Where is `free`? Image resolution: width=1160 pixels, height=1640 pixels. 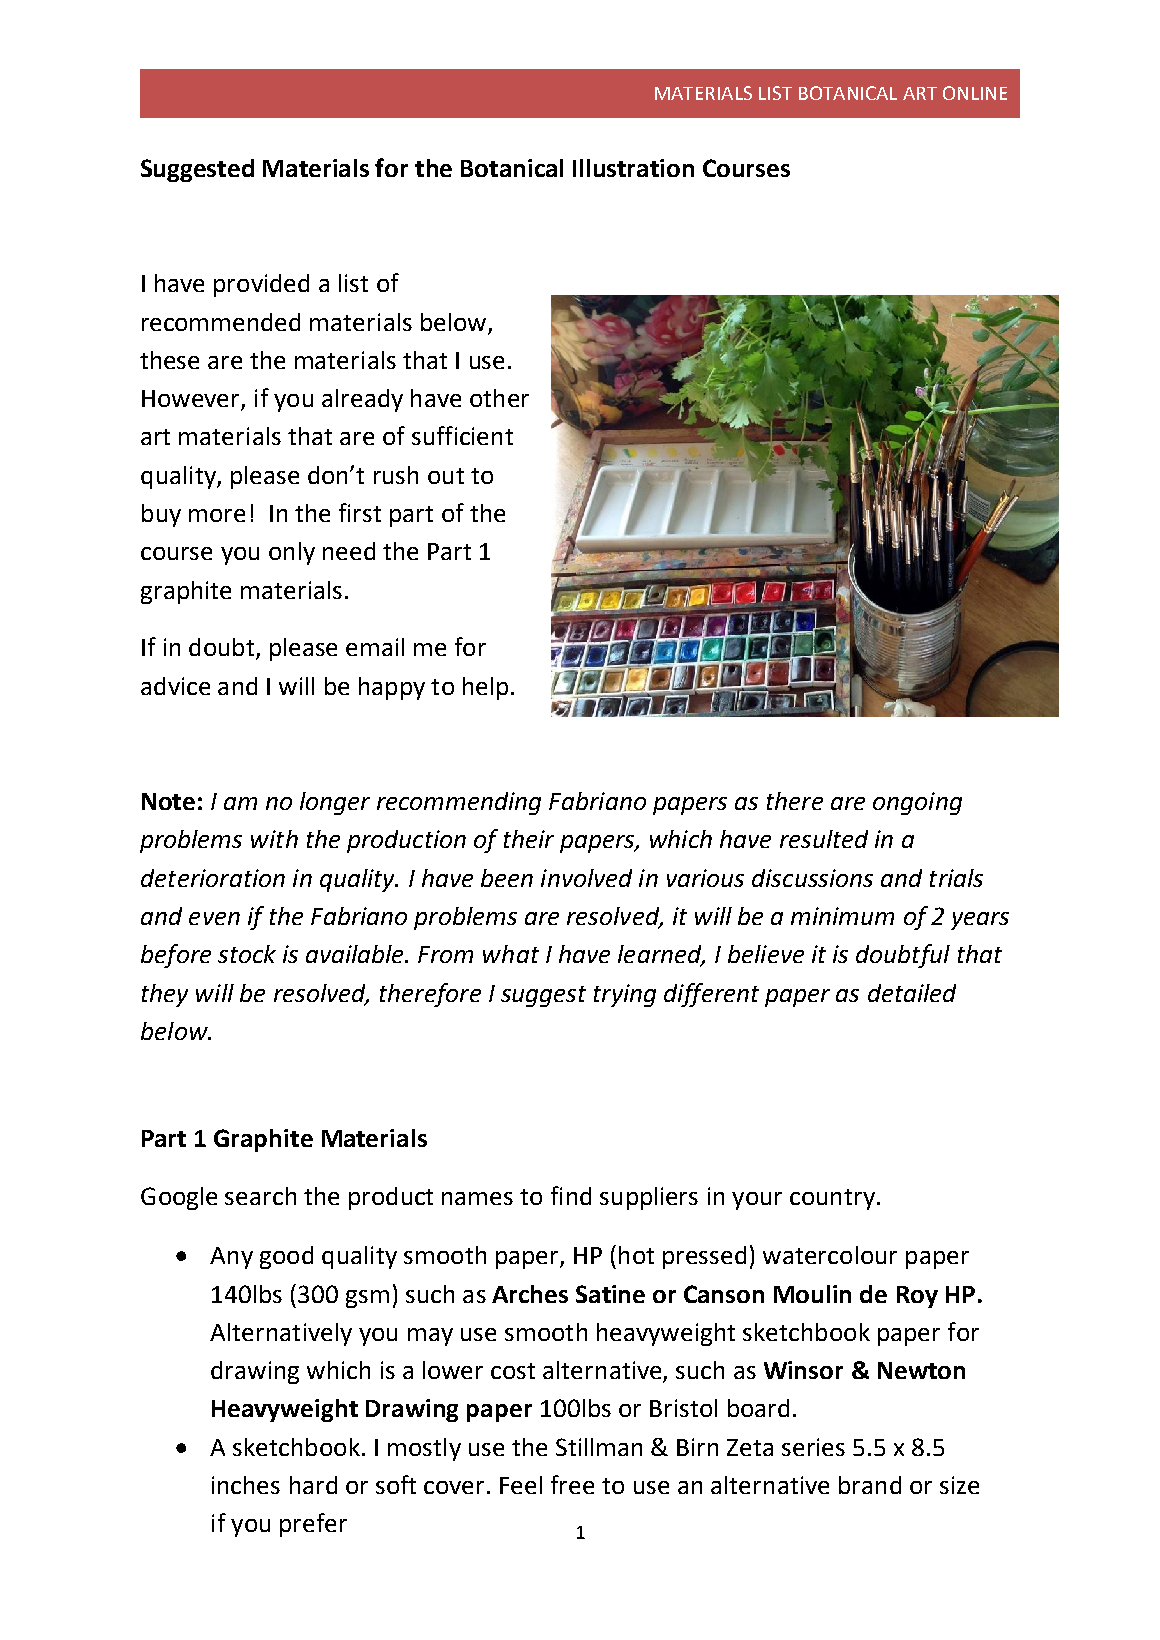 free is located at coordinates (572, 1484).
